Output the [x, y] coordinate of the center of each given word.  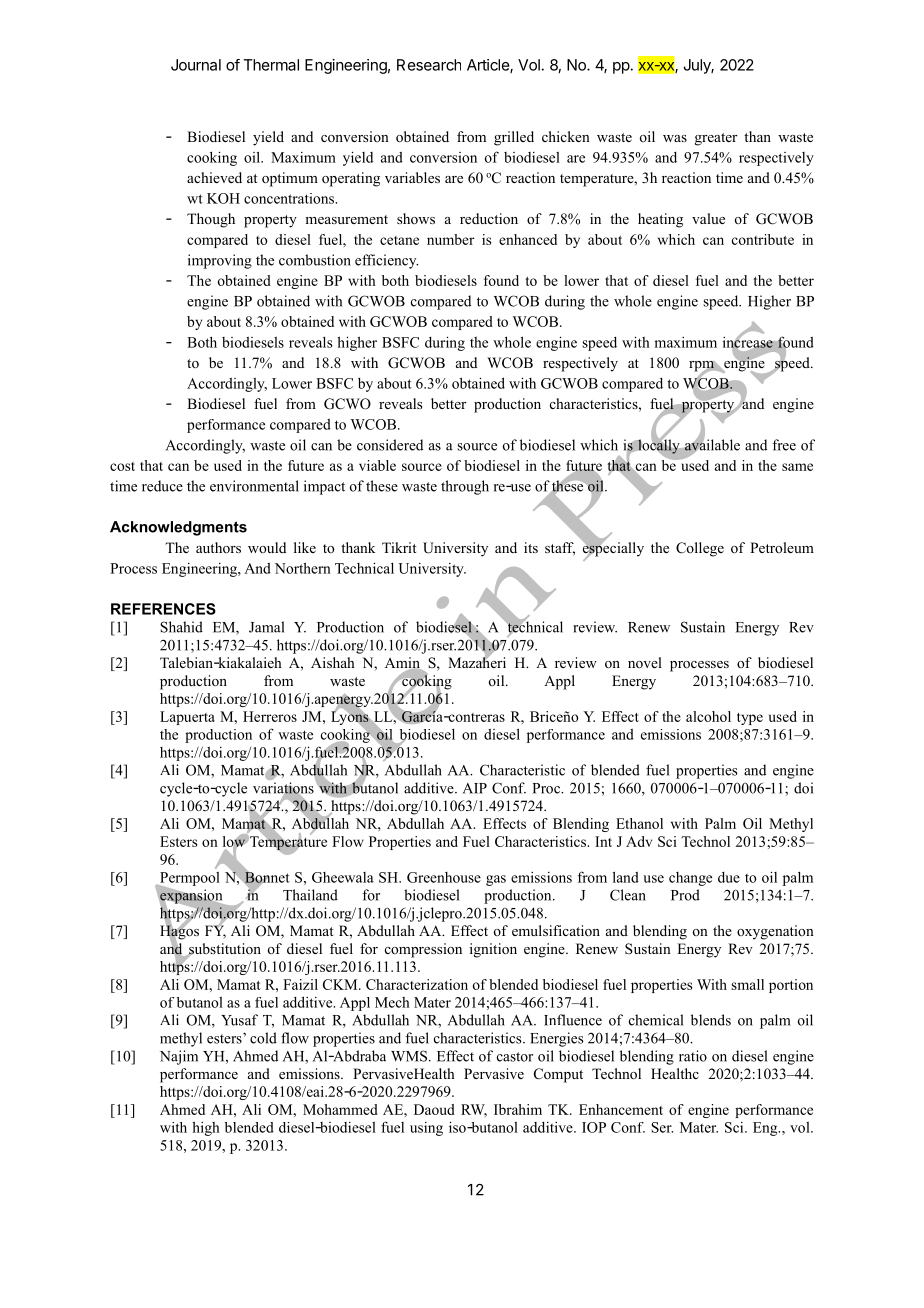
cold [263, 1038]
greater [716, 139]
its [531, 547]
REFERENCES [163, 609]
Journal [196, 65]
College [700, 549]
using [426, 1129]
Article [489, 66]
